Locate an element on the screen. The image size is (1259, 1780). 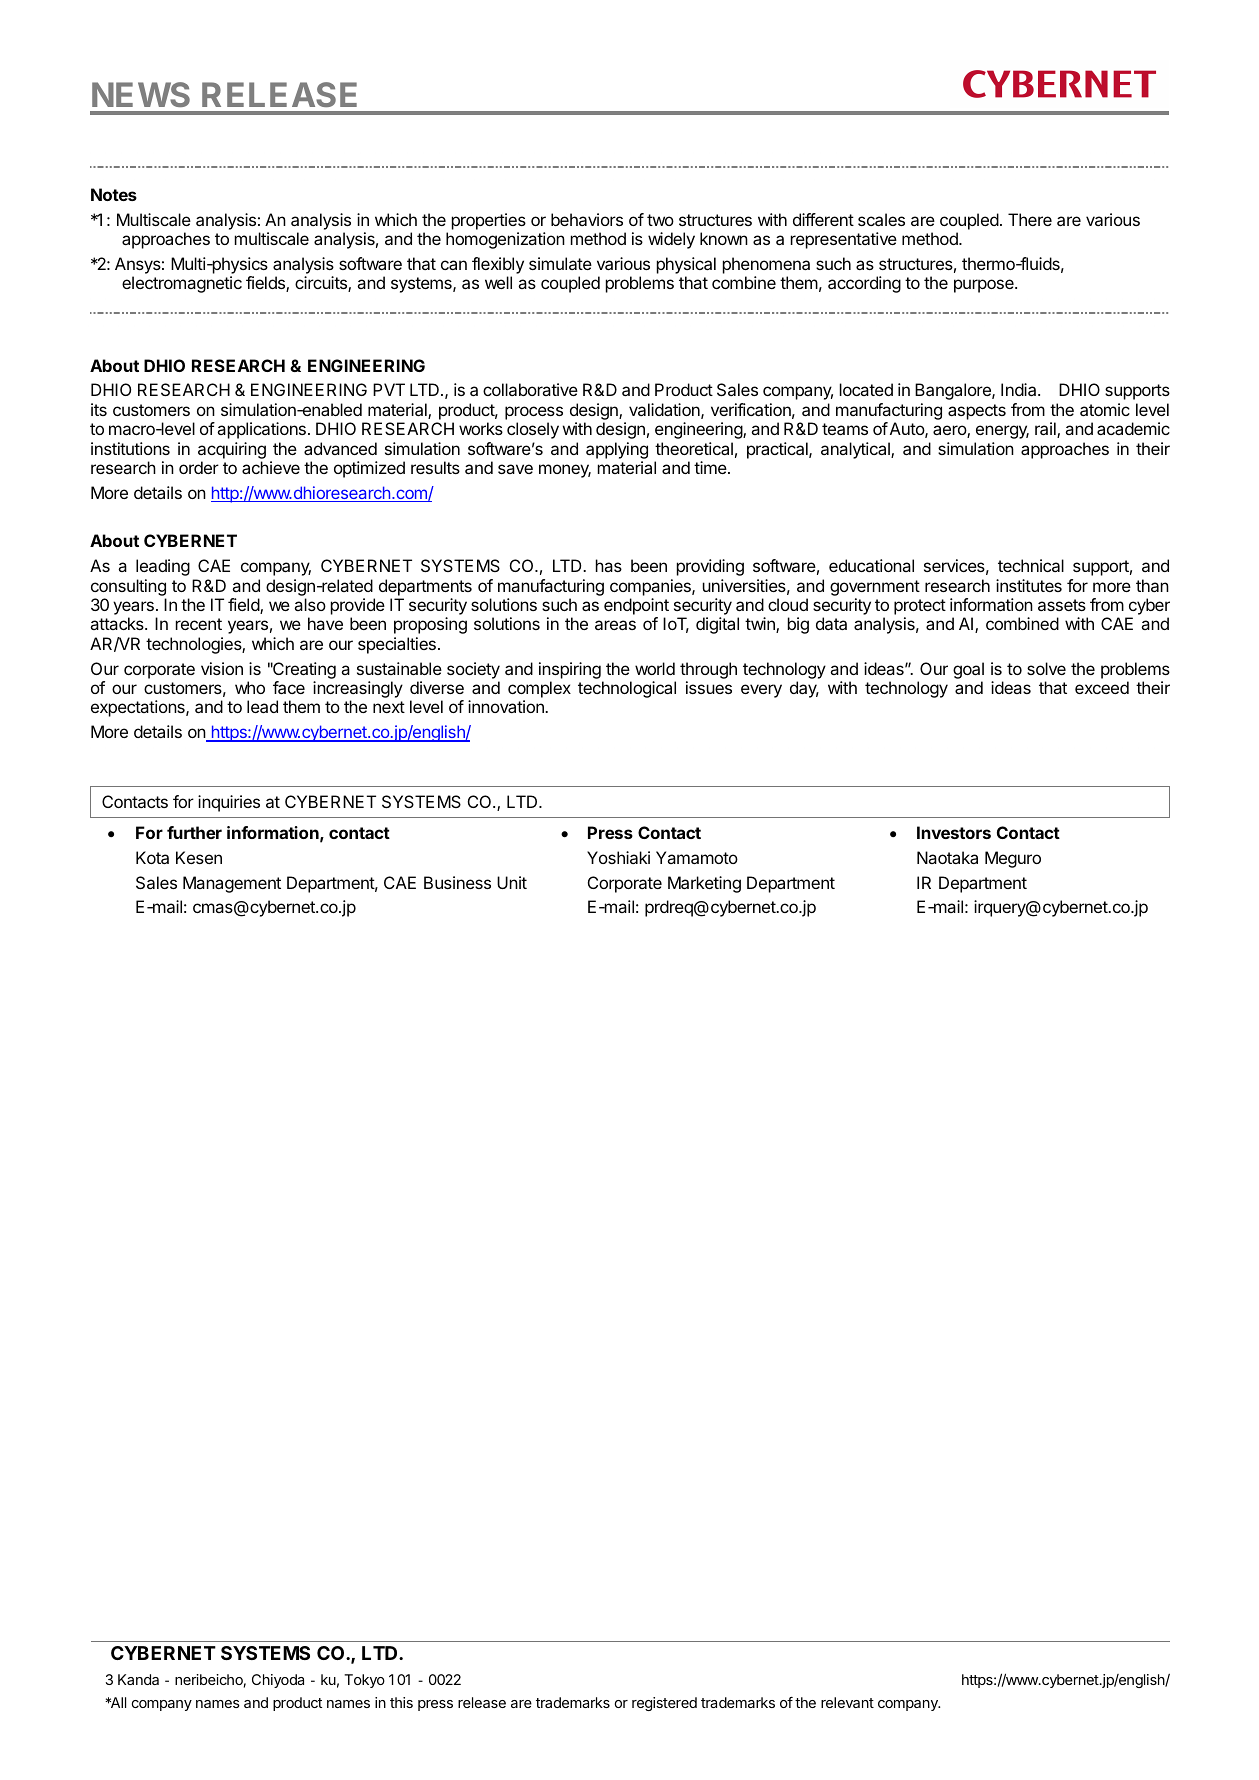
electromagnetic is located at coordinates (182, 284).
